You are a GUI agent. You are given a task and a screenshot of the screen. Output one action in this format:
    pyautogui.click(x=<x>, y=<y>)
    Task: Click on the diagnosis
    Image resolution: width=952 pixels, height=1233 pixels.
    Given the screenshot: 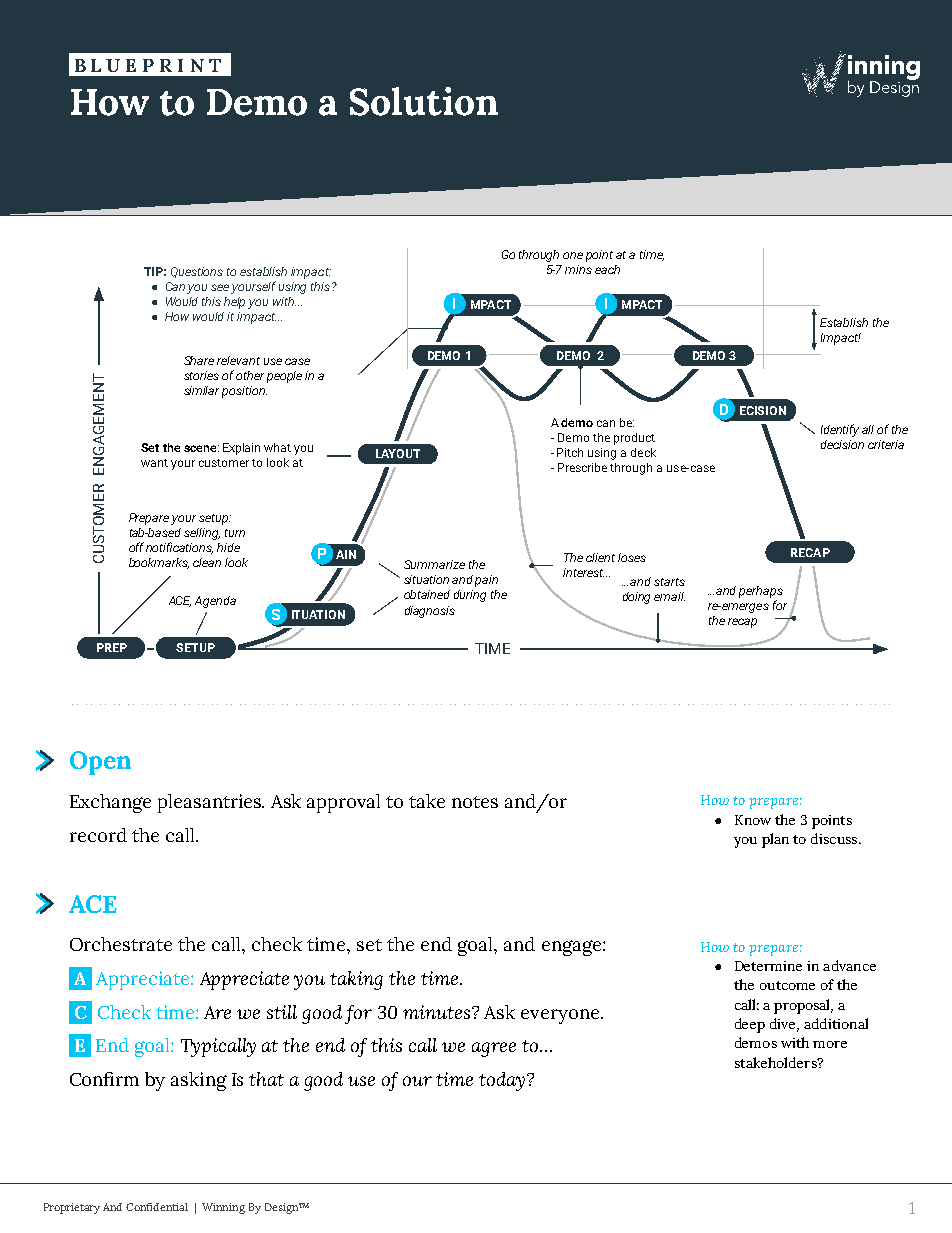 What is the action you would take?
    pyautogui.click(x=430, y=612)
